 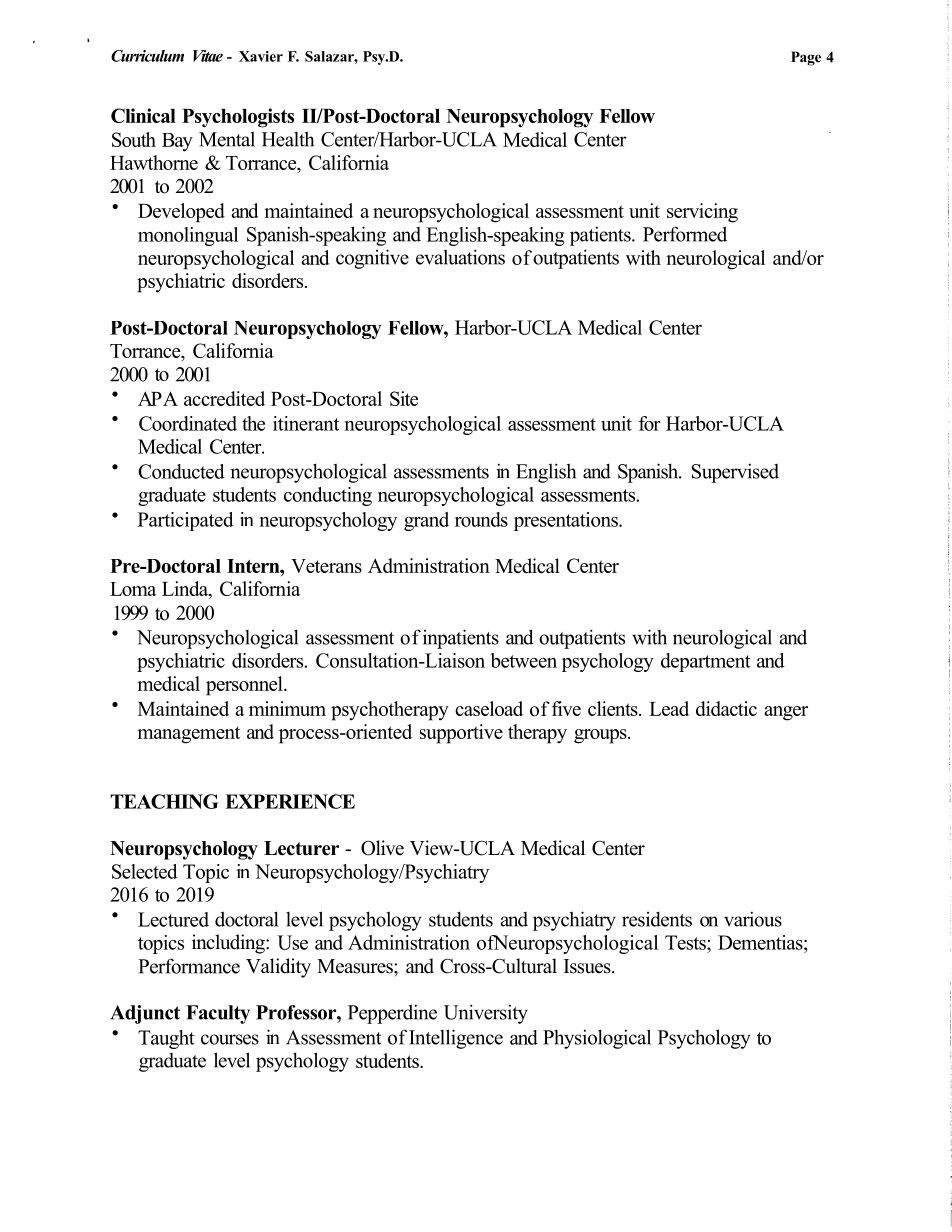 What do you see at coordinates (461, 734) in the screenshot?
I see `supportive` at bounding box center [461, 734].
